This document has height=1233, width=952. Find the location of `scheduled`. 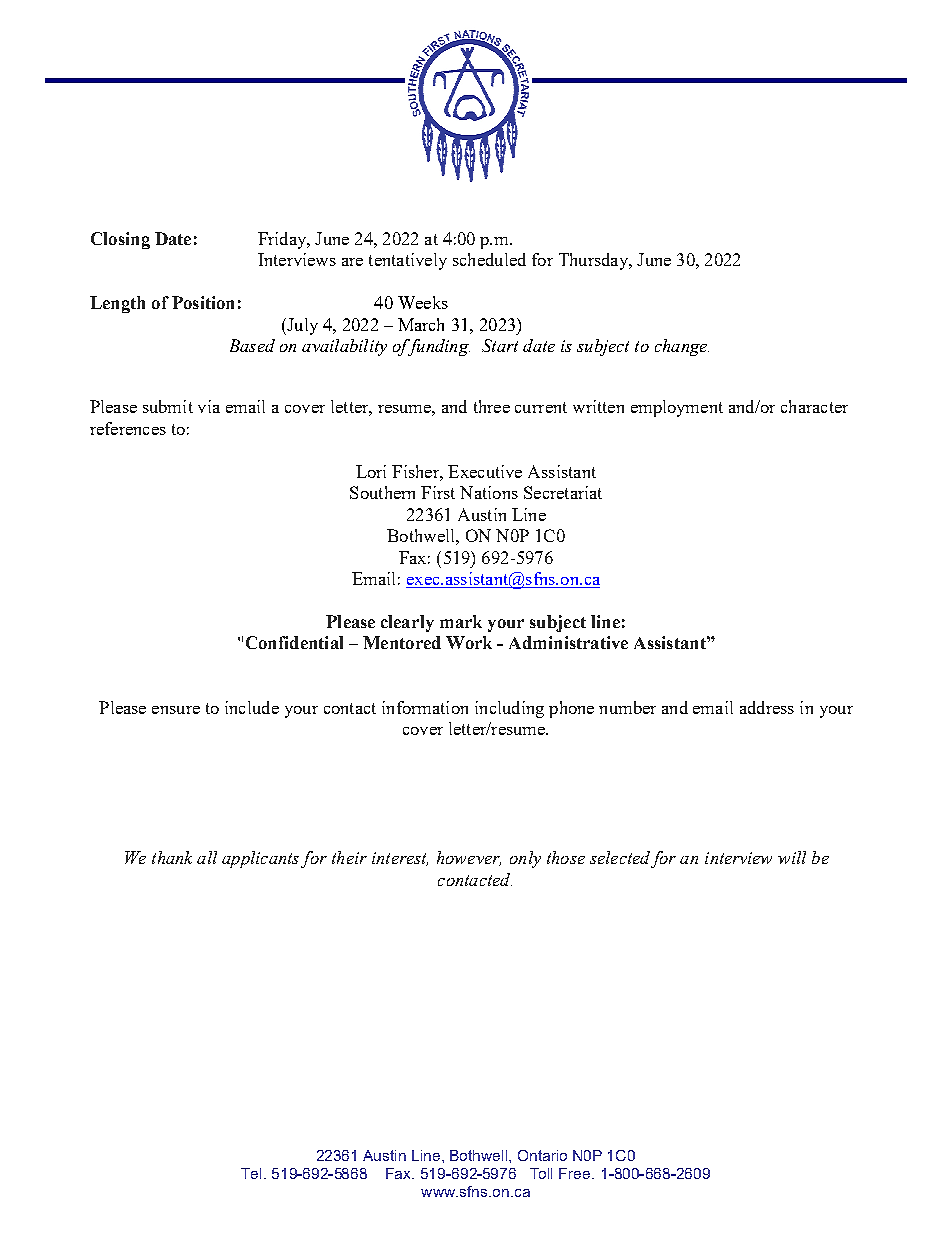

scheduled is located at coordinates (489, 259).
